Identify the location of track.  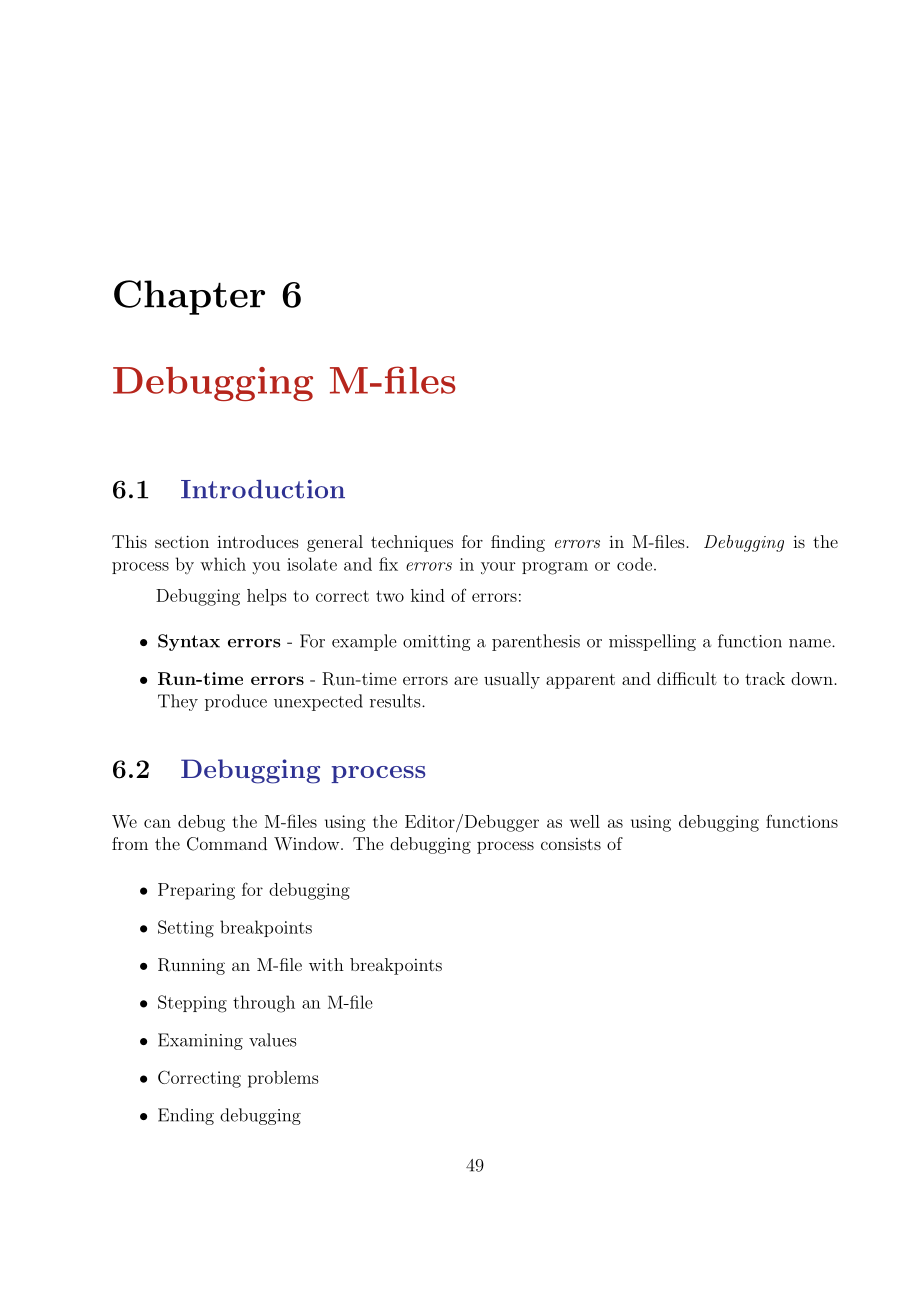
(765, 678).
